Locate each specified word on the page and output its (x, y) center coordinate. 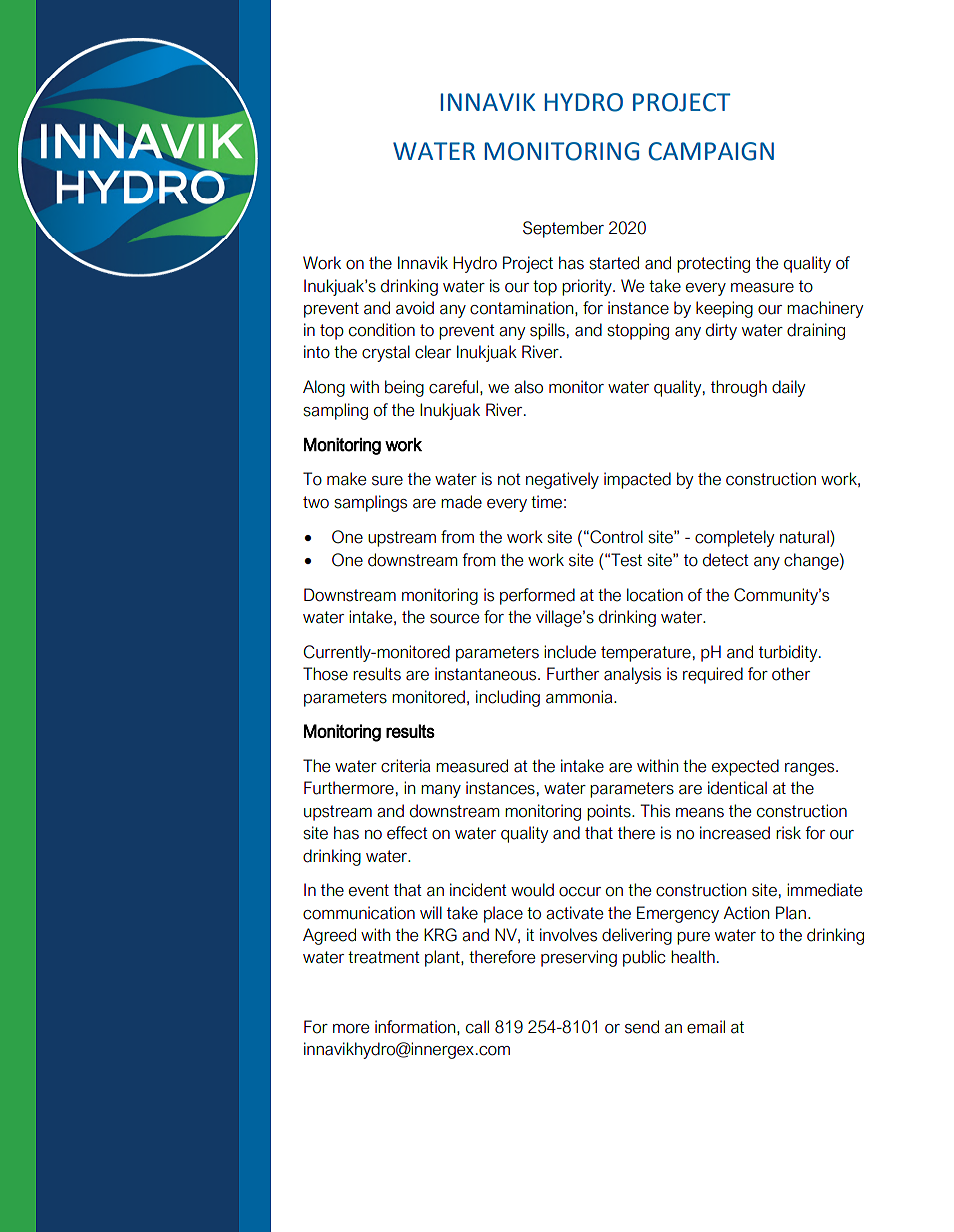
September (563, 229)
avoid (415, 308)
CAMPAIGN (711, 151)
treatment (384, 957)
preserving (579, 958)
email (706, 1027)
